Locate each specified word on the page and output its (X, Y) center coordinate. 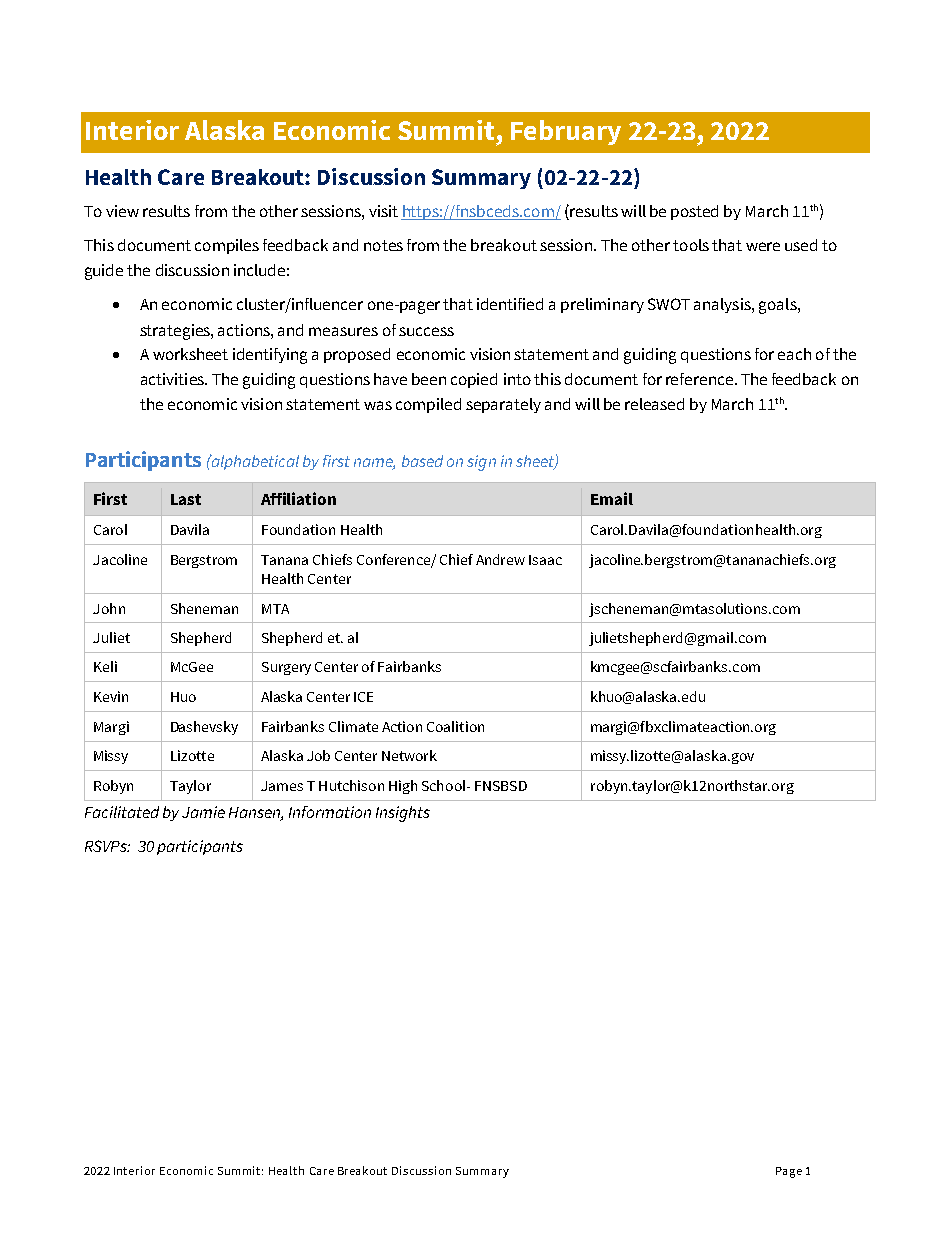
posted (694, 212)
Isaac (545, 560)
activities (173, 379)
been (429, 379)
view (122, 211)
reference (699, 379)
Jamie (203, 812)
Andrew (500, 559)
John (109, 608)
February (566, 132)
